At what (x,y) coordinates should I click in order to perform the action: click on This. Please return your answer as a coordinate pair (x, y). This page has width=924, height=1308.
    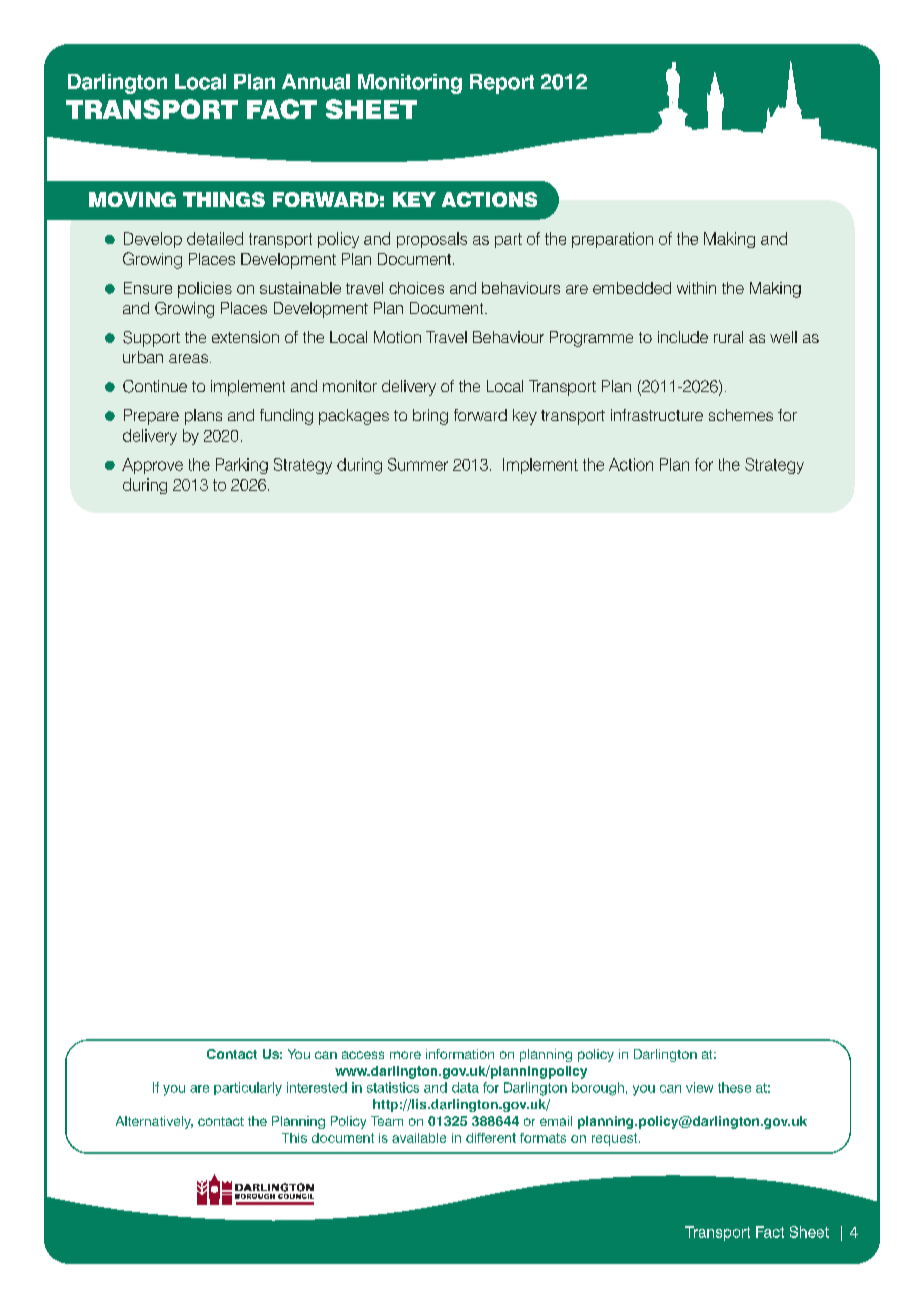
    Looking at the image, I should click on (294, 1138).
